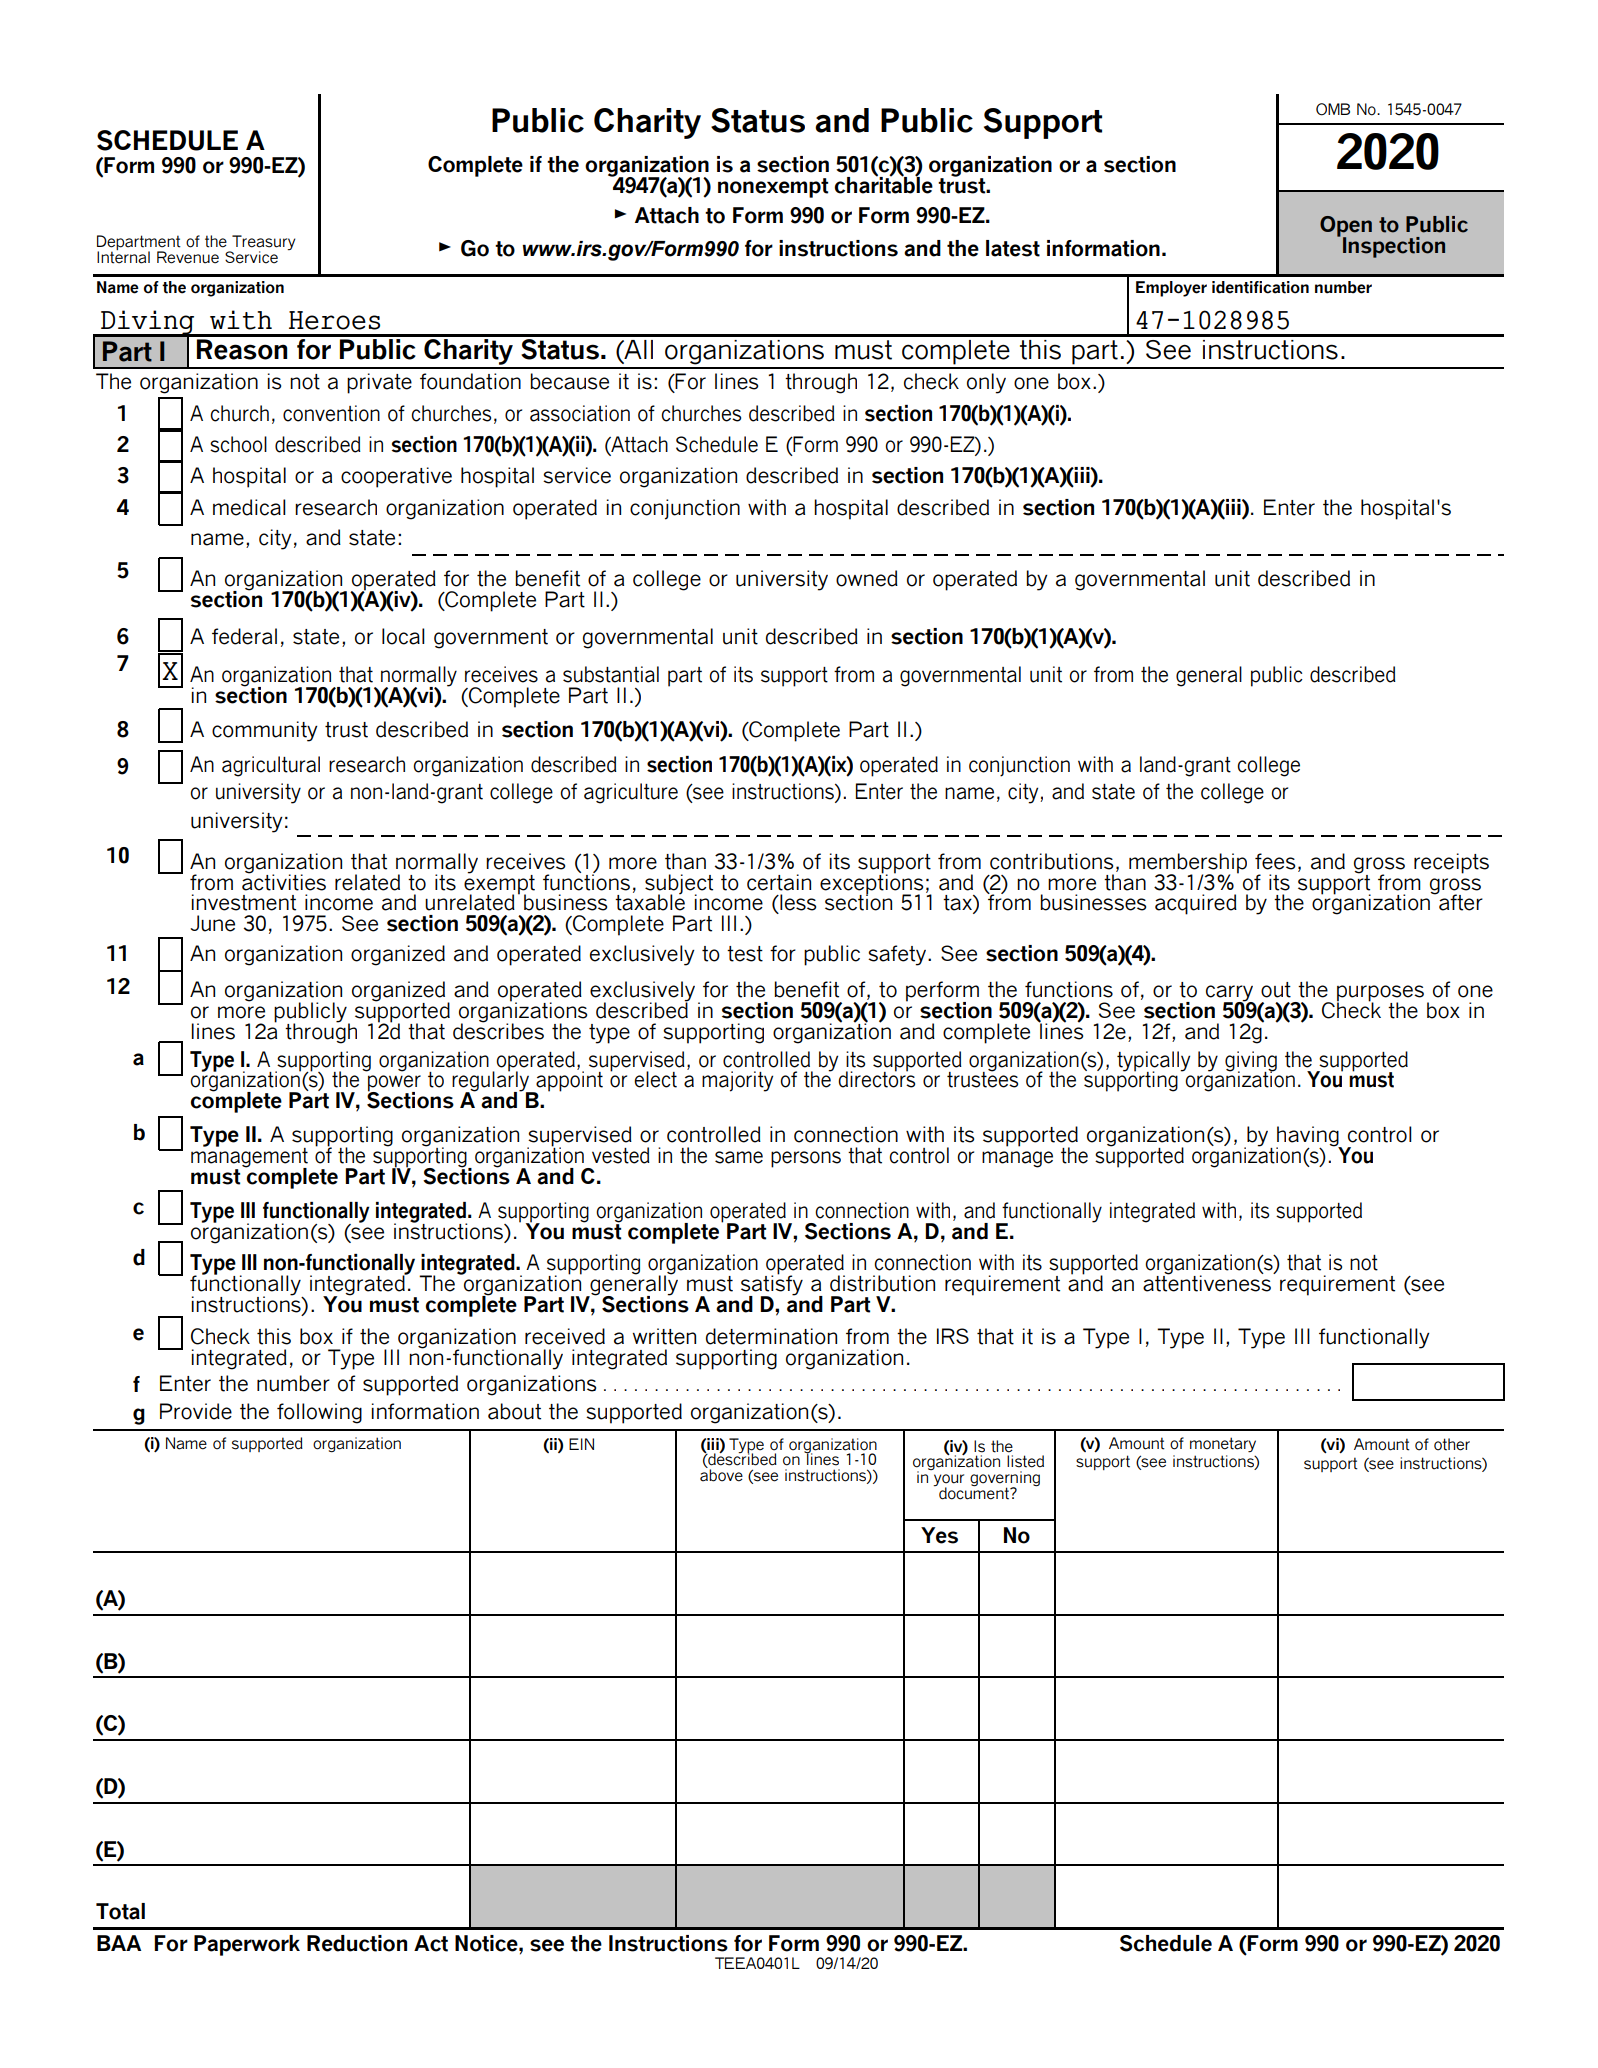 The image size is (1598, 2068). What do you see at coordinates (1333, 109) in the document?
I see `OMB` at bounding box center [1333, 109].
